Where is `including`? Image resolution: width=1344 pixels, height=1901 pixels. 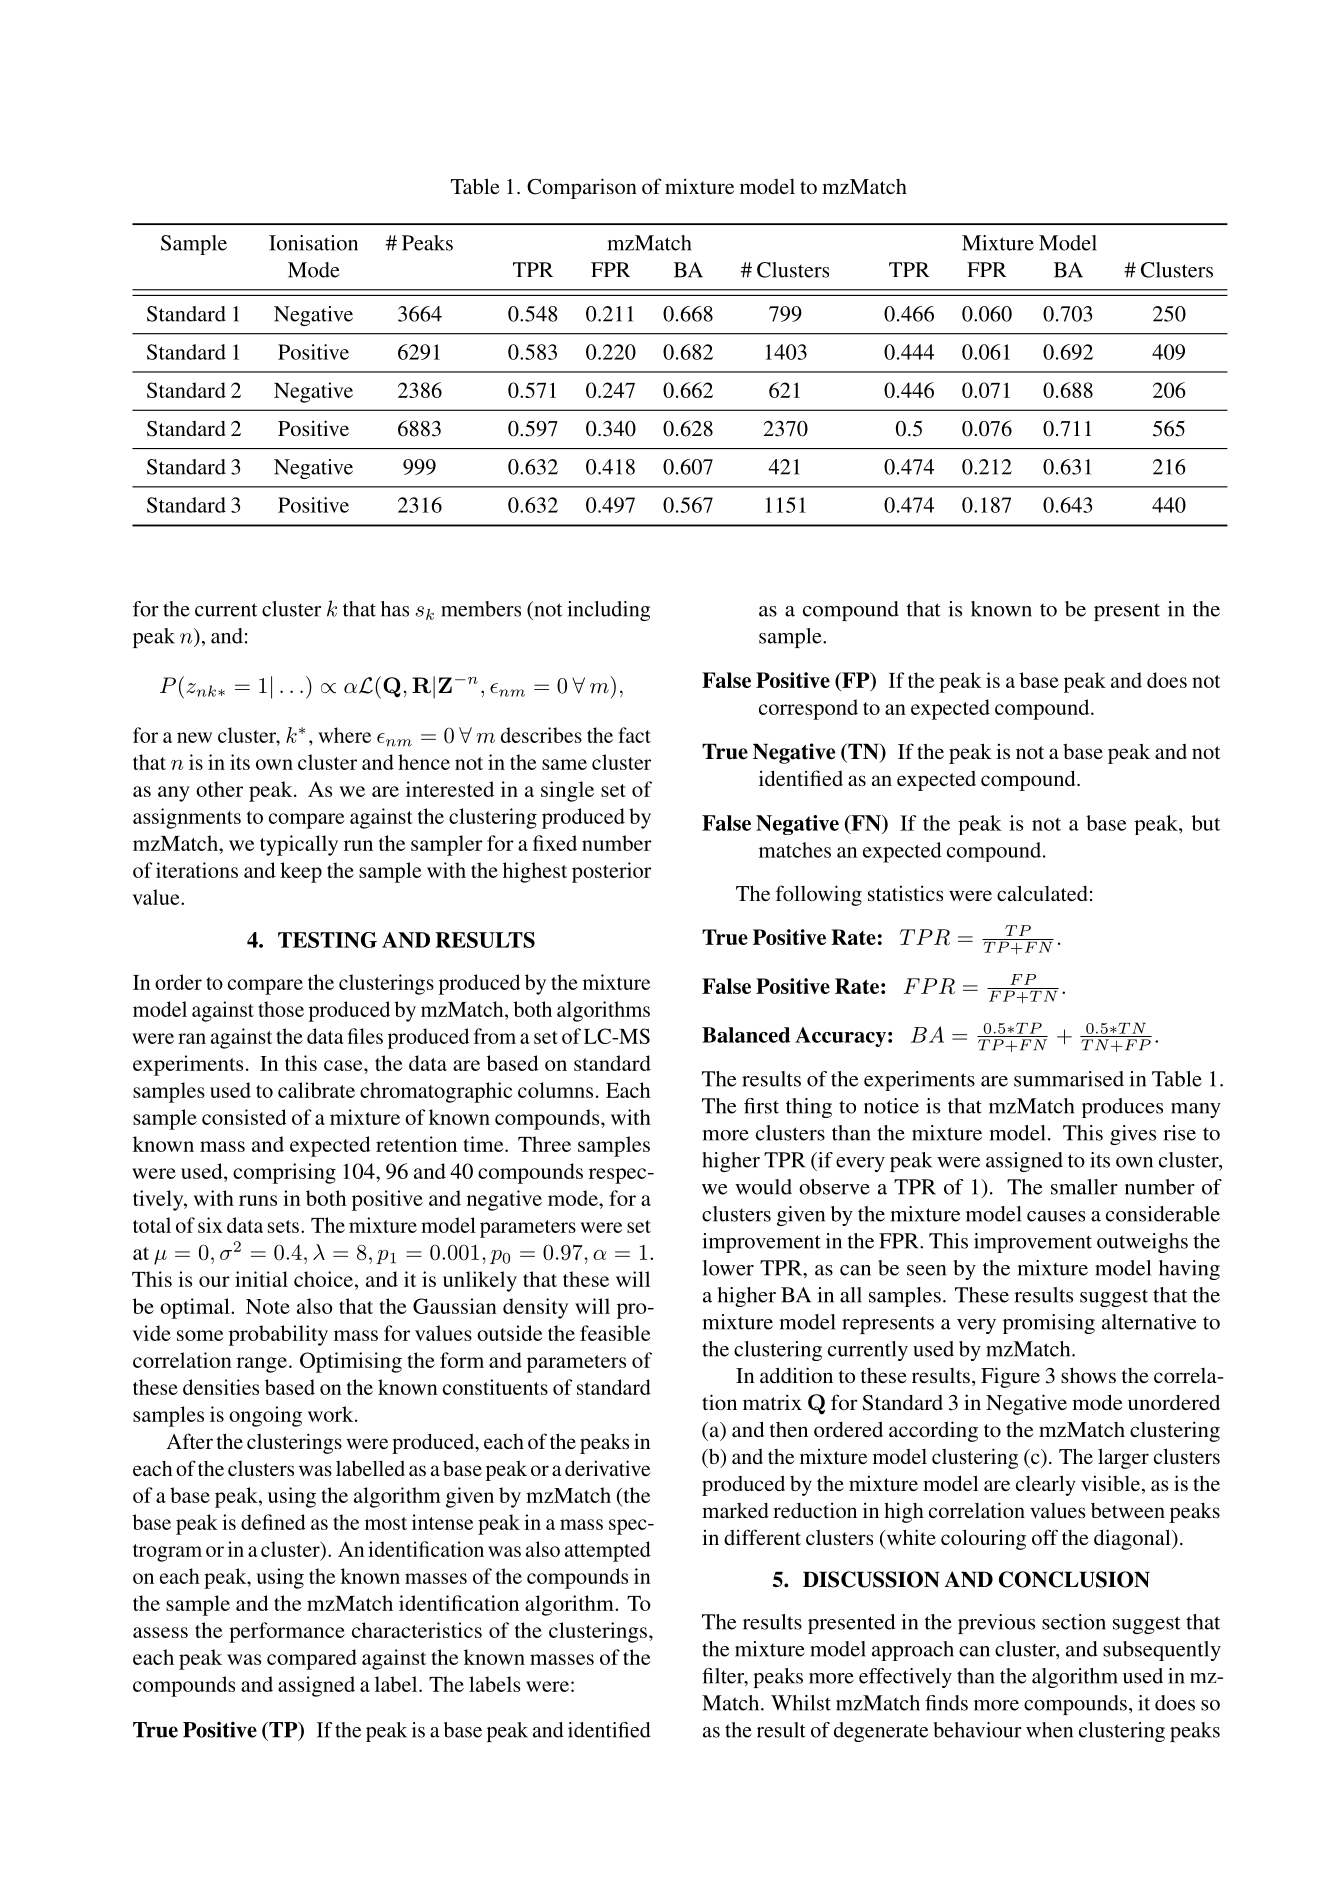
including is located at coordinates (608, 611).
